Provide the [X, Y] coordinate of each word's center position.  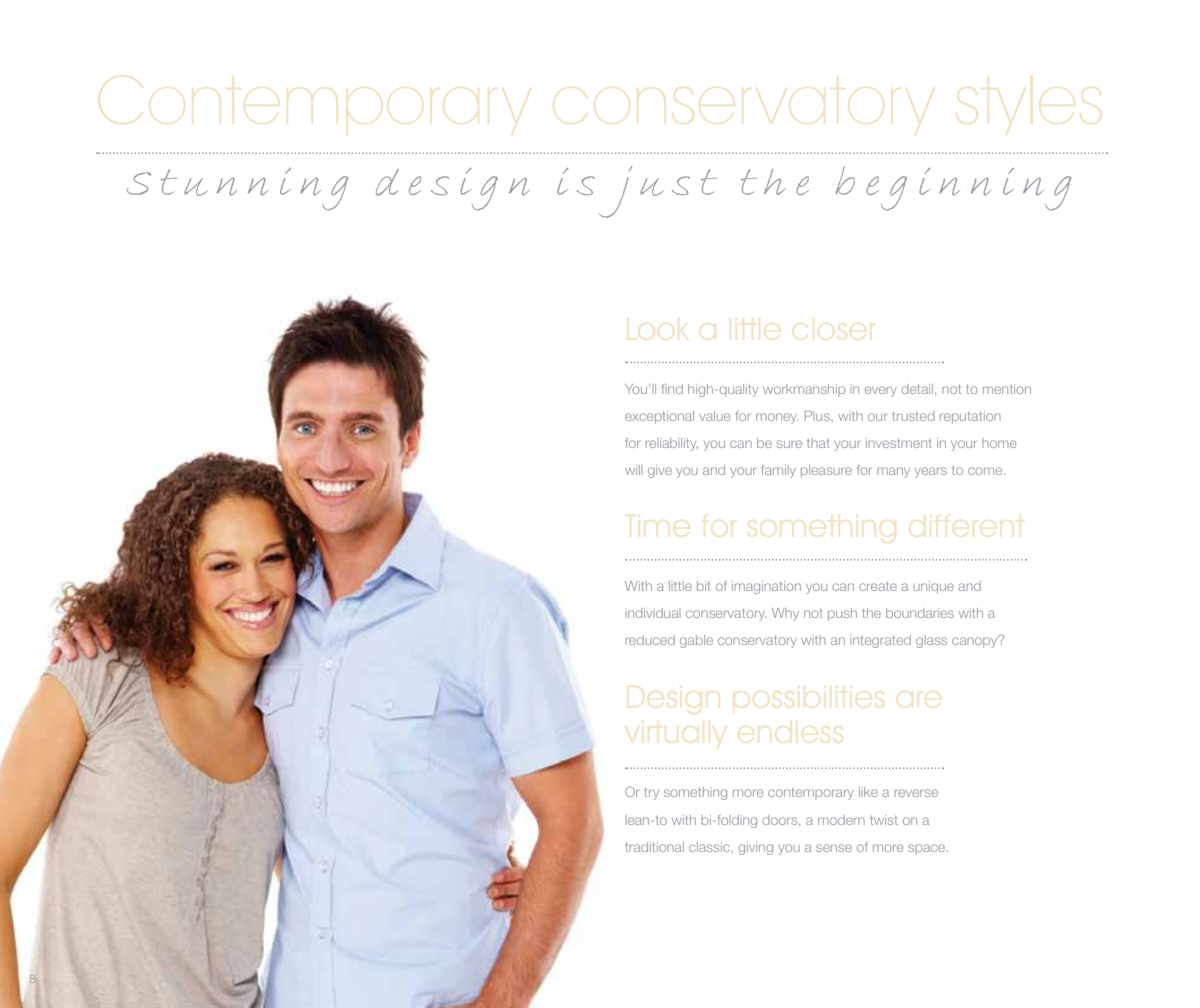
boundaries [920, 613]
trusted [913, 416]
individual [652, 613]
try [651, 793]
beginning [953, 188]
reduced [650, 640]
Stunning [237, 189]
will [633, 470]
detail [919, 389]
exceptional [659, 417]
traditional [654, 847]
